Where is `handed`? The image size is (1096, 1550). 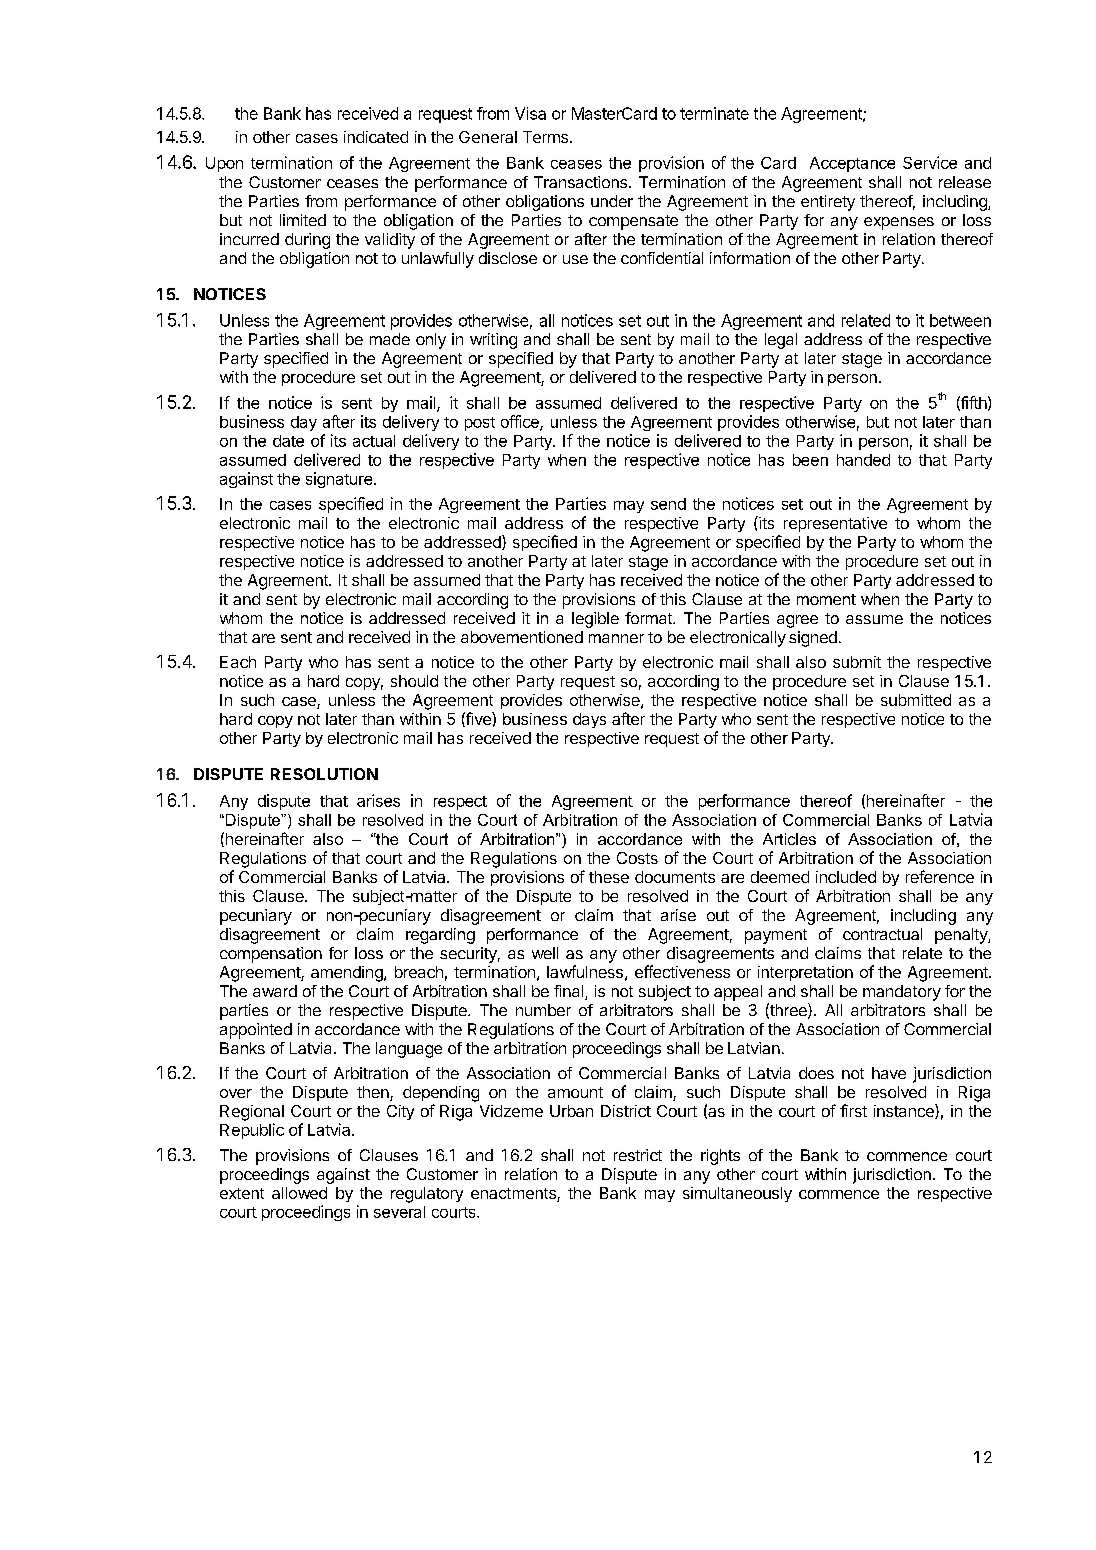 handed is located at coordinates (863, 460).
